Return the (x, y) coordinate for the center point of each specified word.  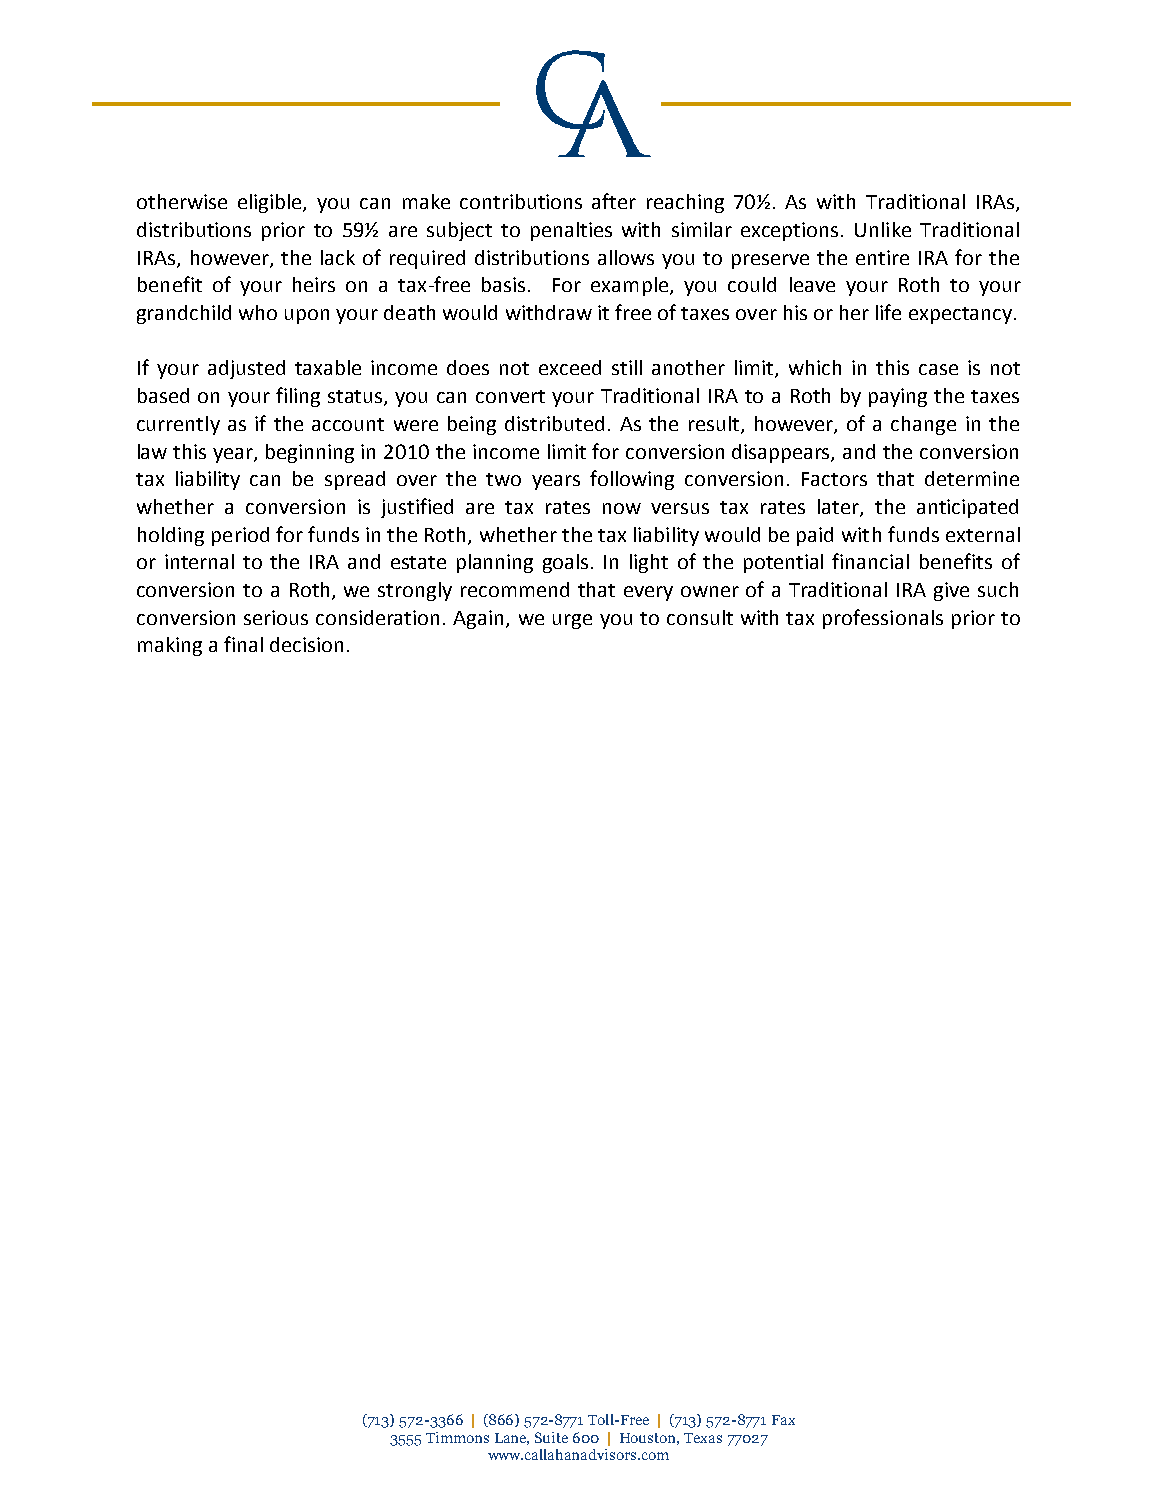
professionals (883, 619)
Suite (551, 1437)
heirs (314, 284)
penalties (571, 231)
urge (572, 621)
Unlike (883, 229)
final (243, 644)
